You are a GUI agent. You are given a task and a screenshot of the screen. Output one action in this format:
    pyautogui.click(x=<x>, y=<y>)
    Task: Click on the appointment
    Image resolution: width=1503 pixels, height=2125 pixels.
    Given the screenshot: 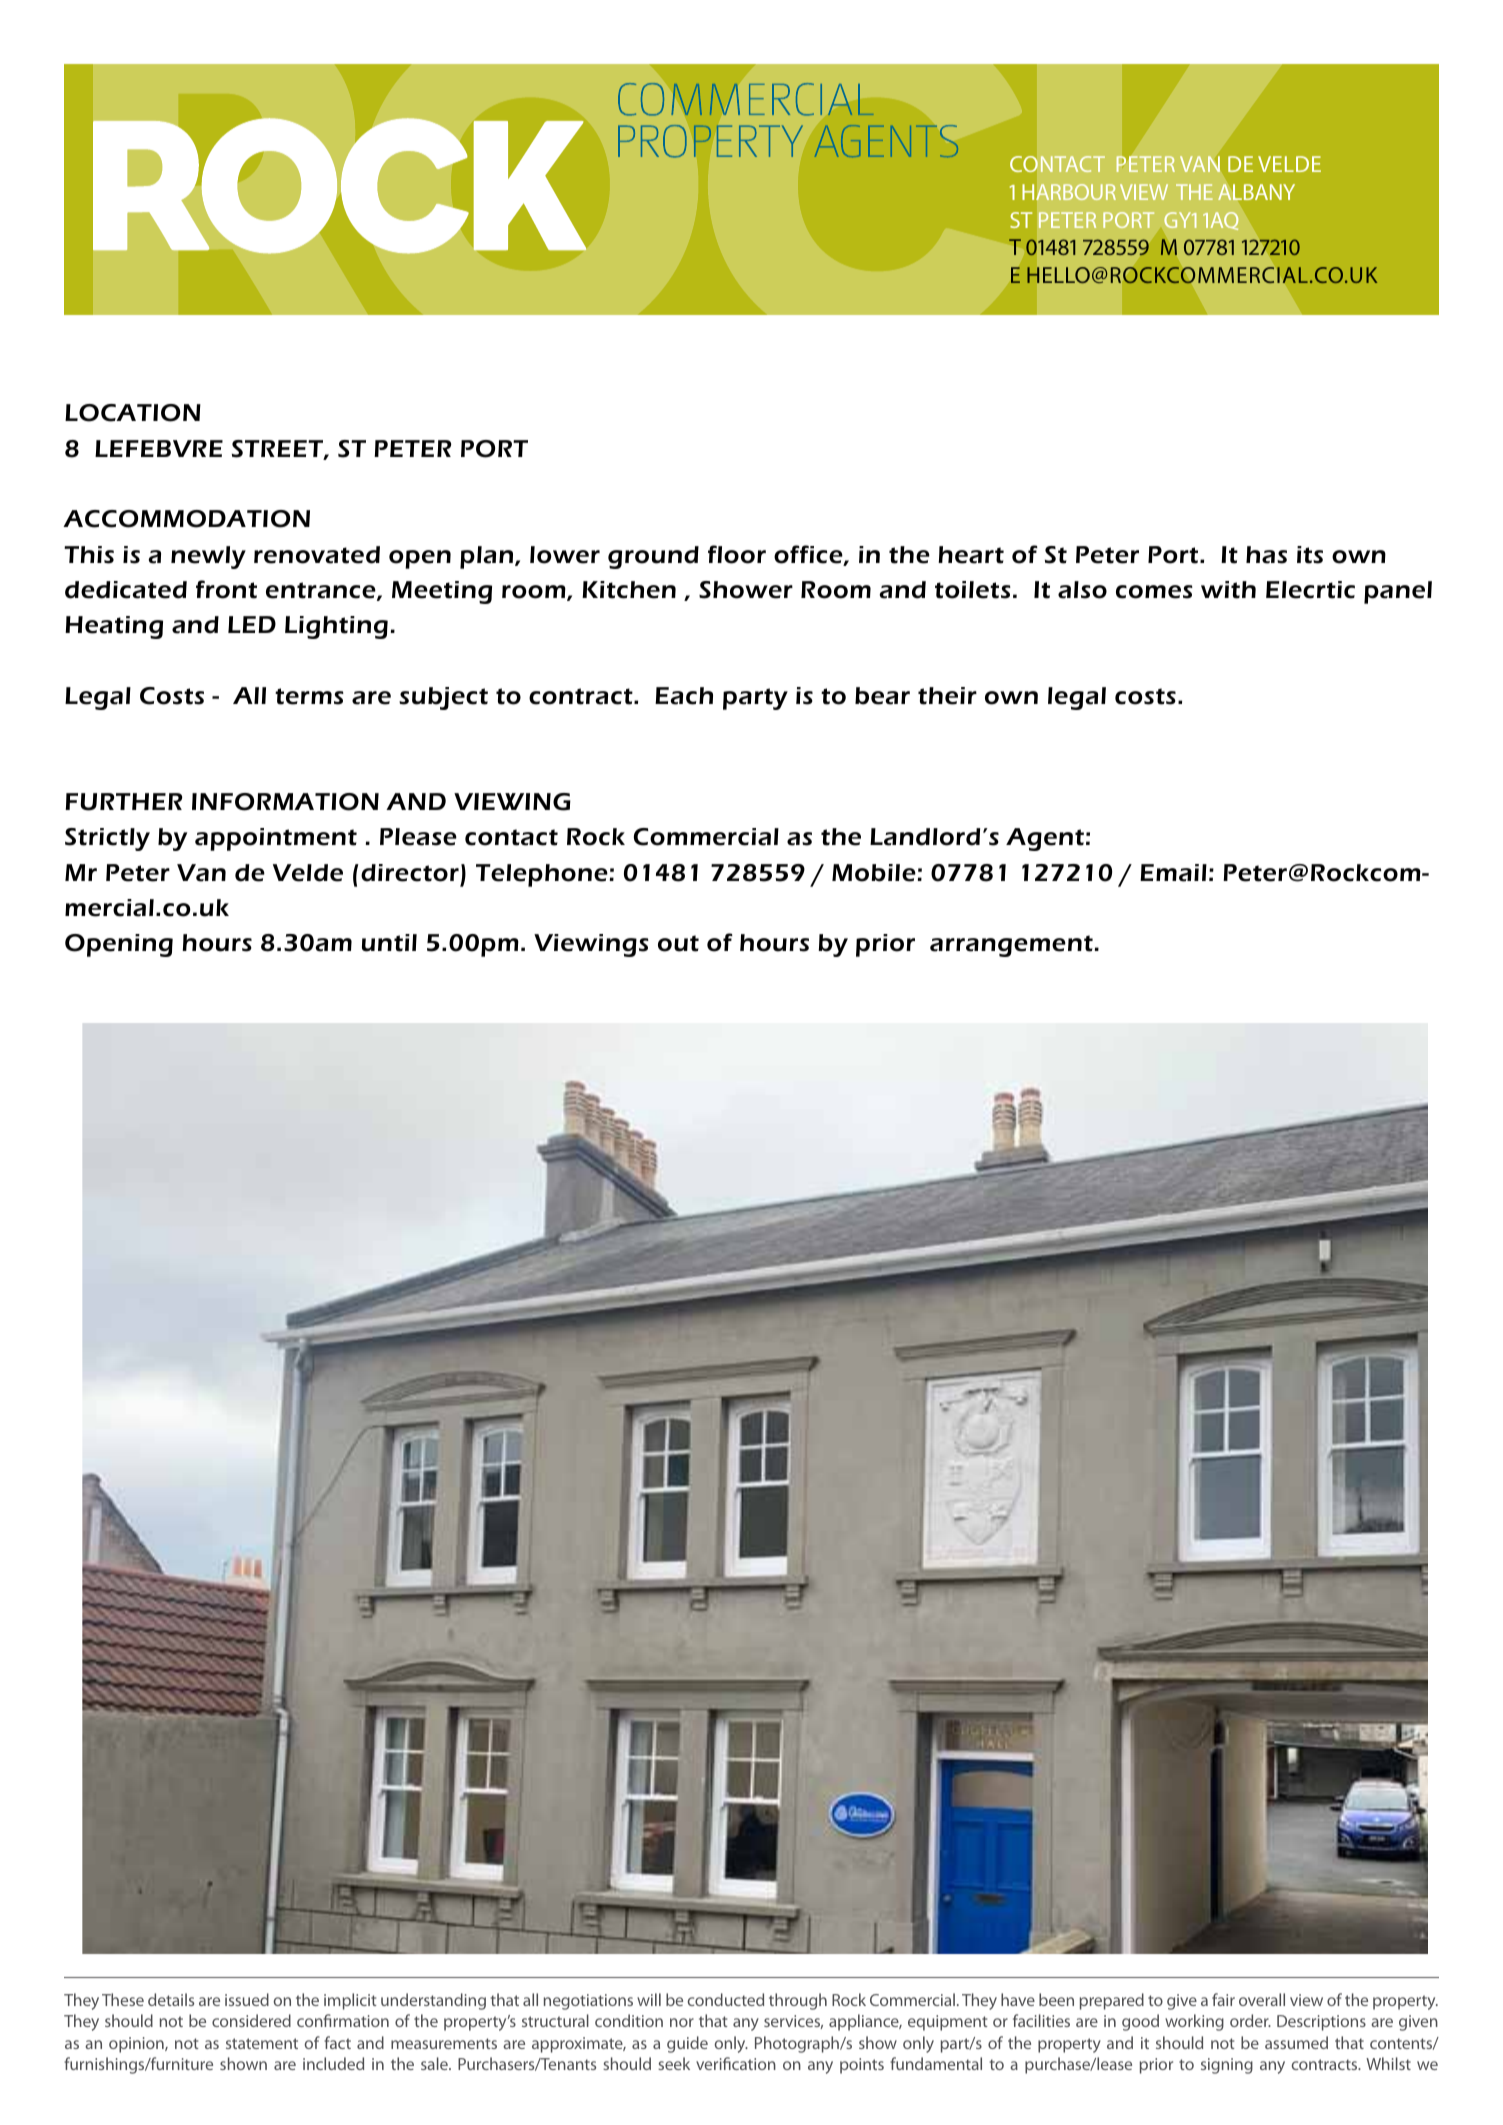 What is the action you would take?
    pyautogui.click(x=276, y=839)
